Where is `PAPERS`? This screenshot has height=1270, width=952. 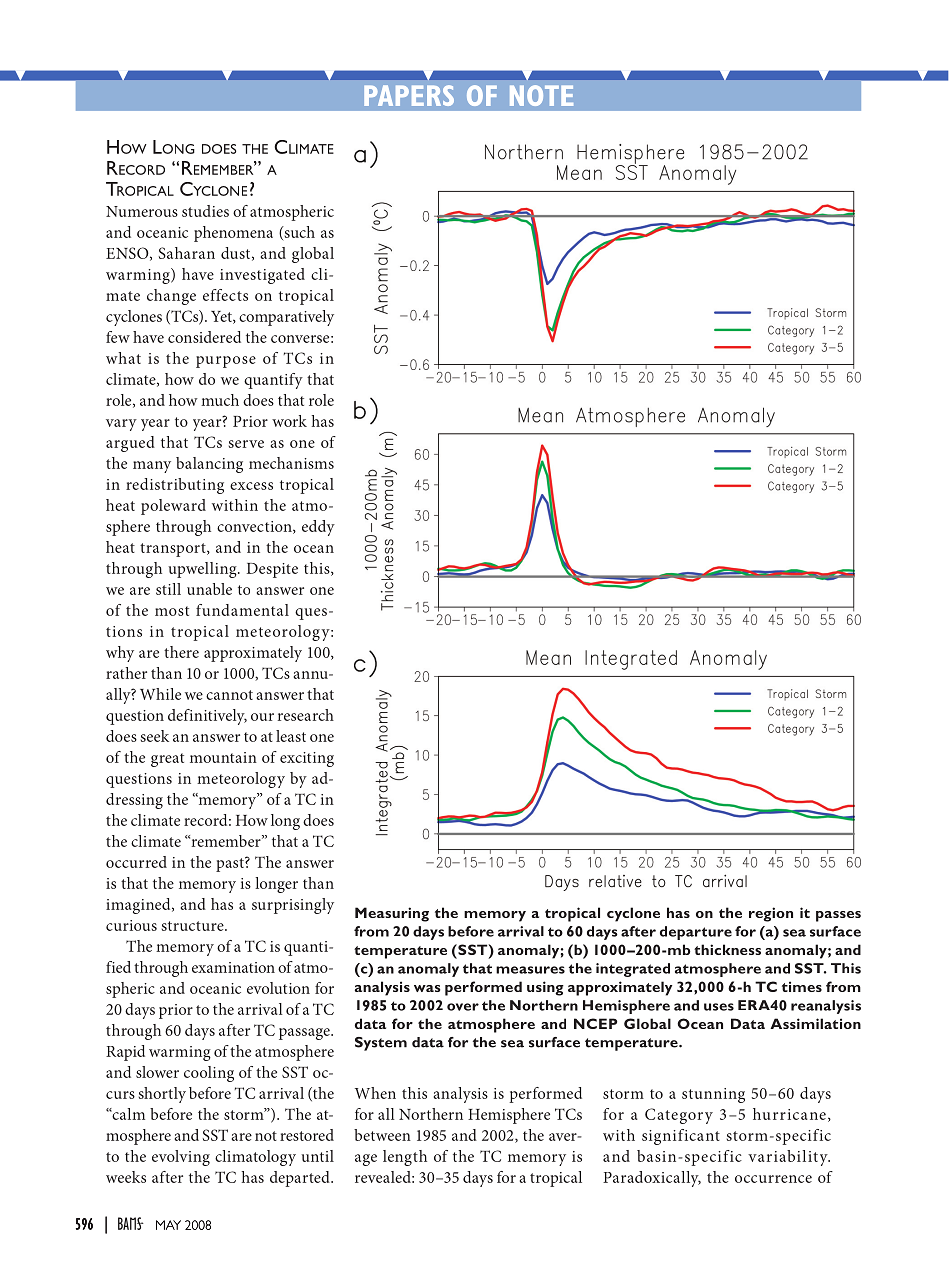 PAPERS is located at coordinates (409, 95).
